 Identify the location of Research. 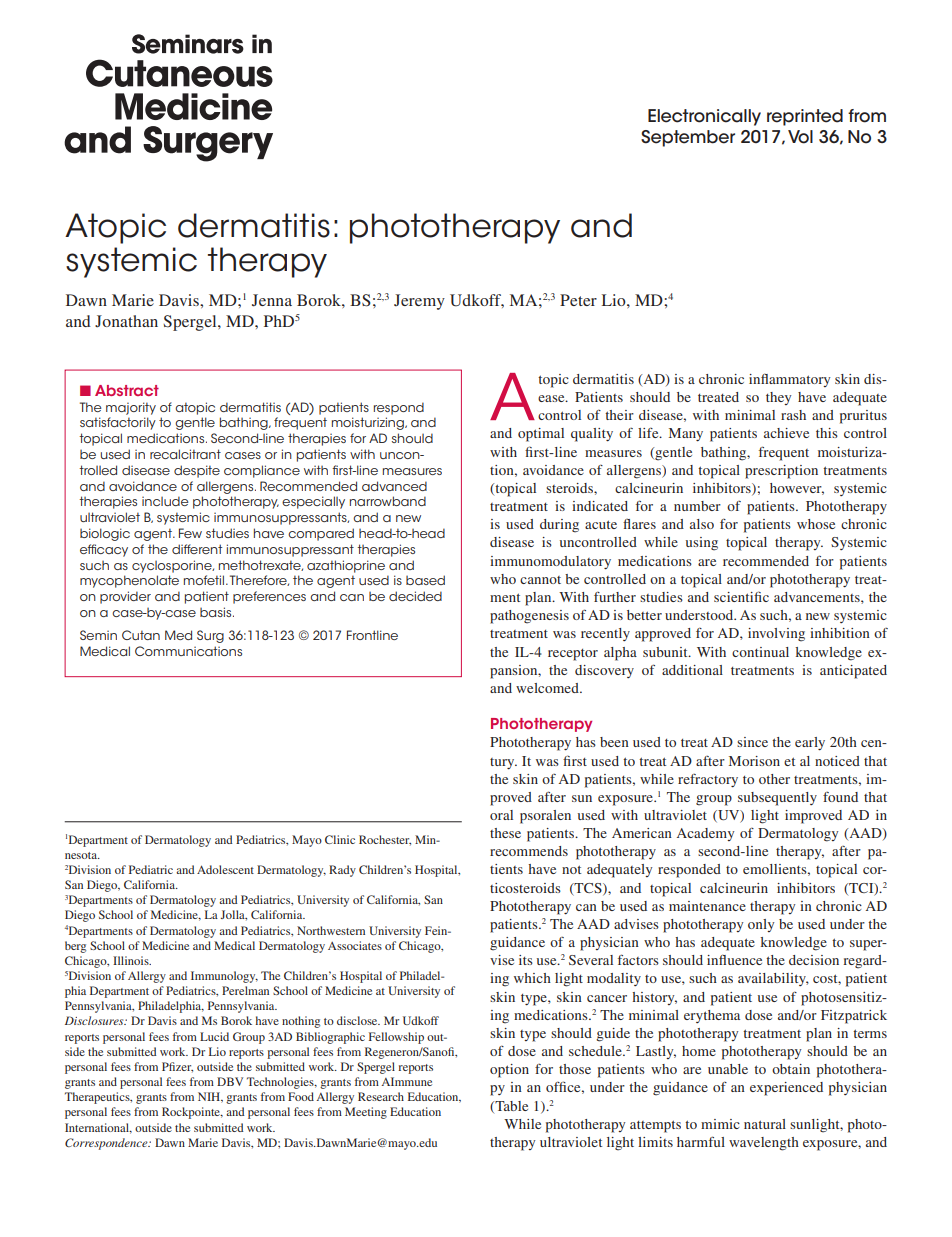
(381, 1096).
